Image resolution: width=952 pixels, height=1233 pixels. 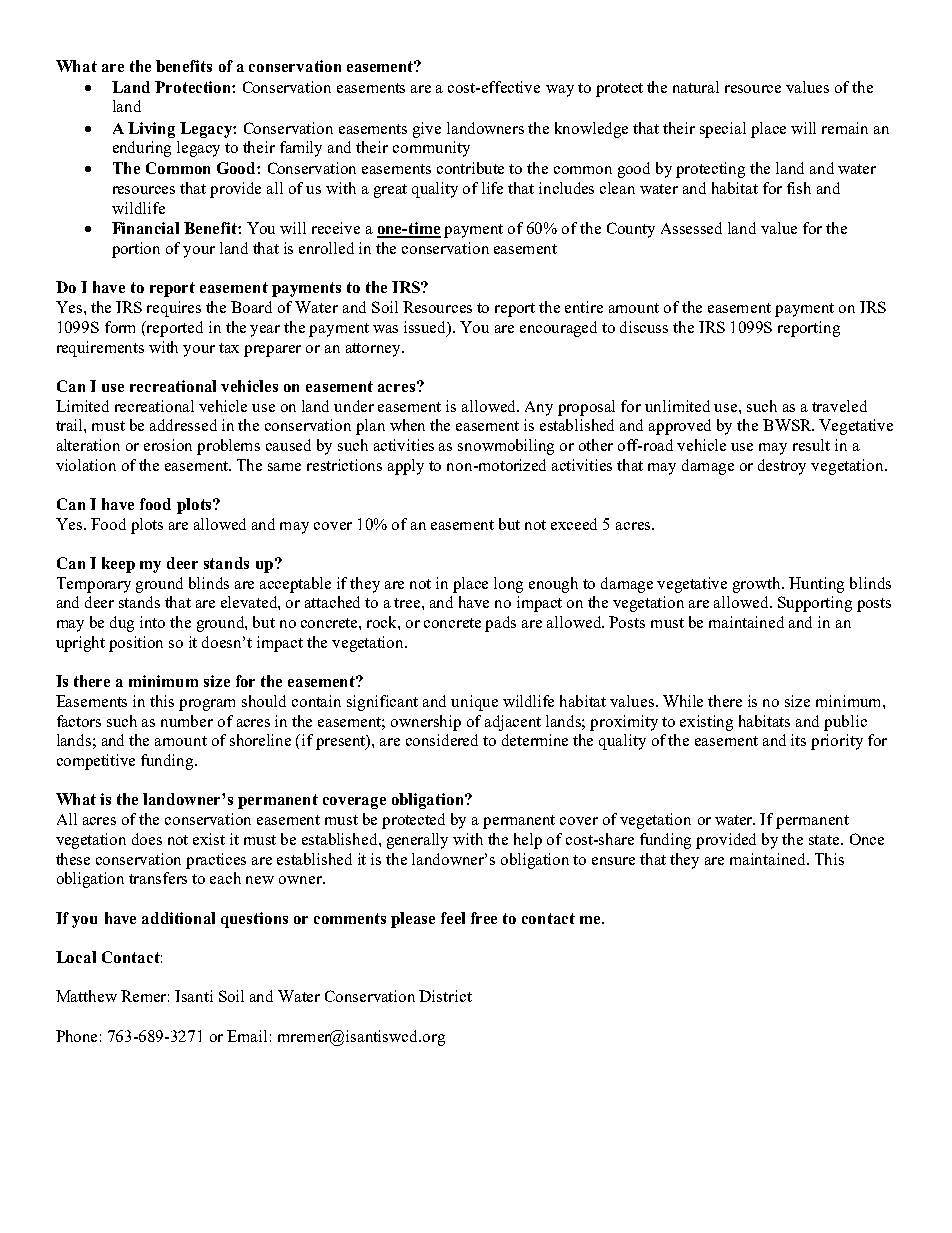 I want to click on special, so click(x=723, y=130).
